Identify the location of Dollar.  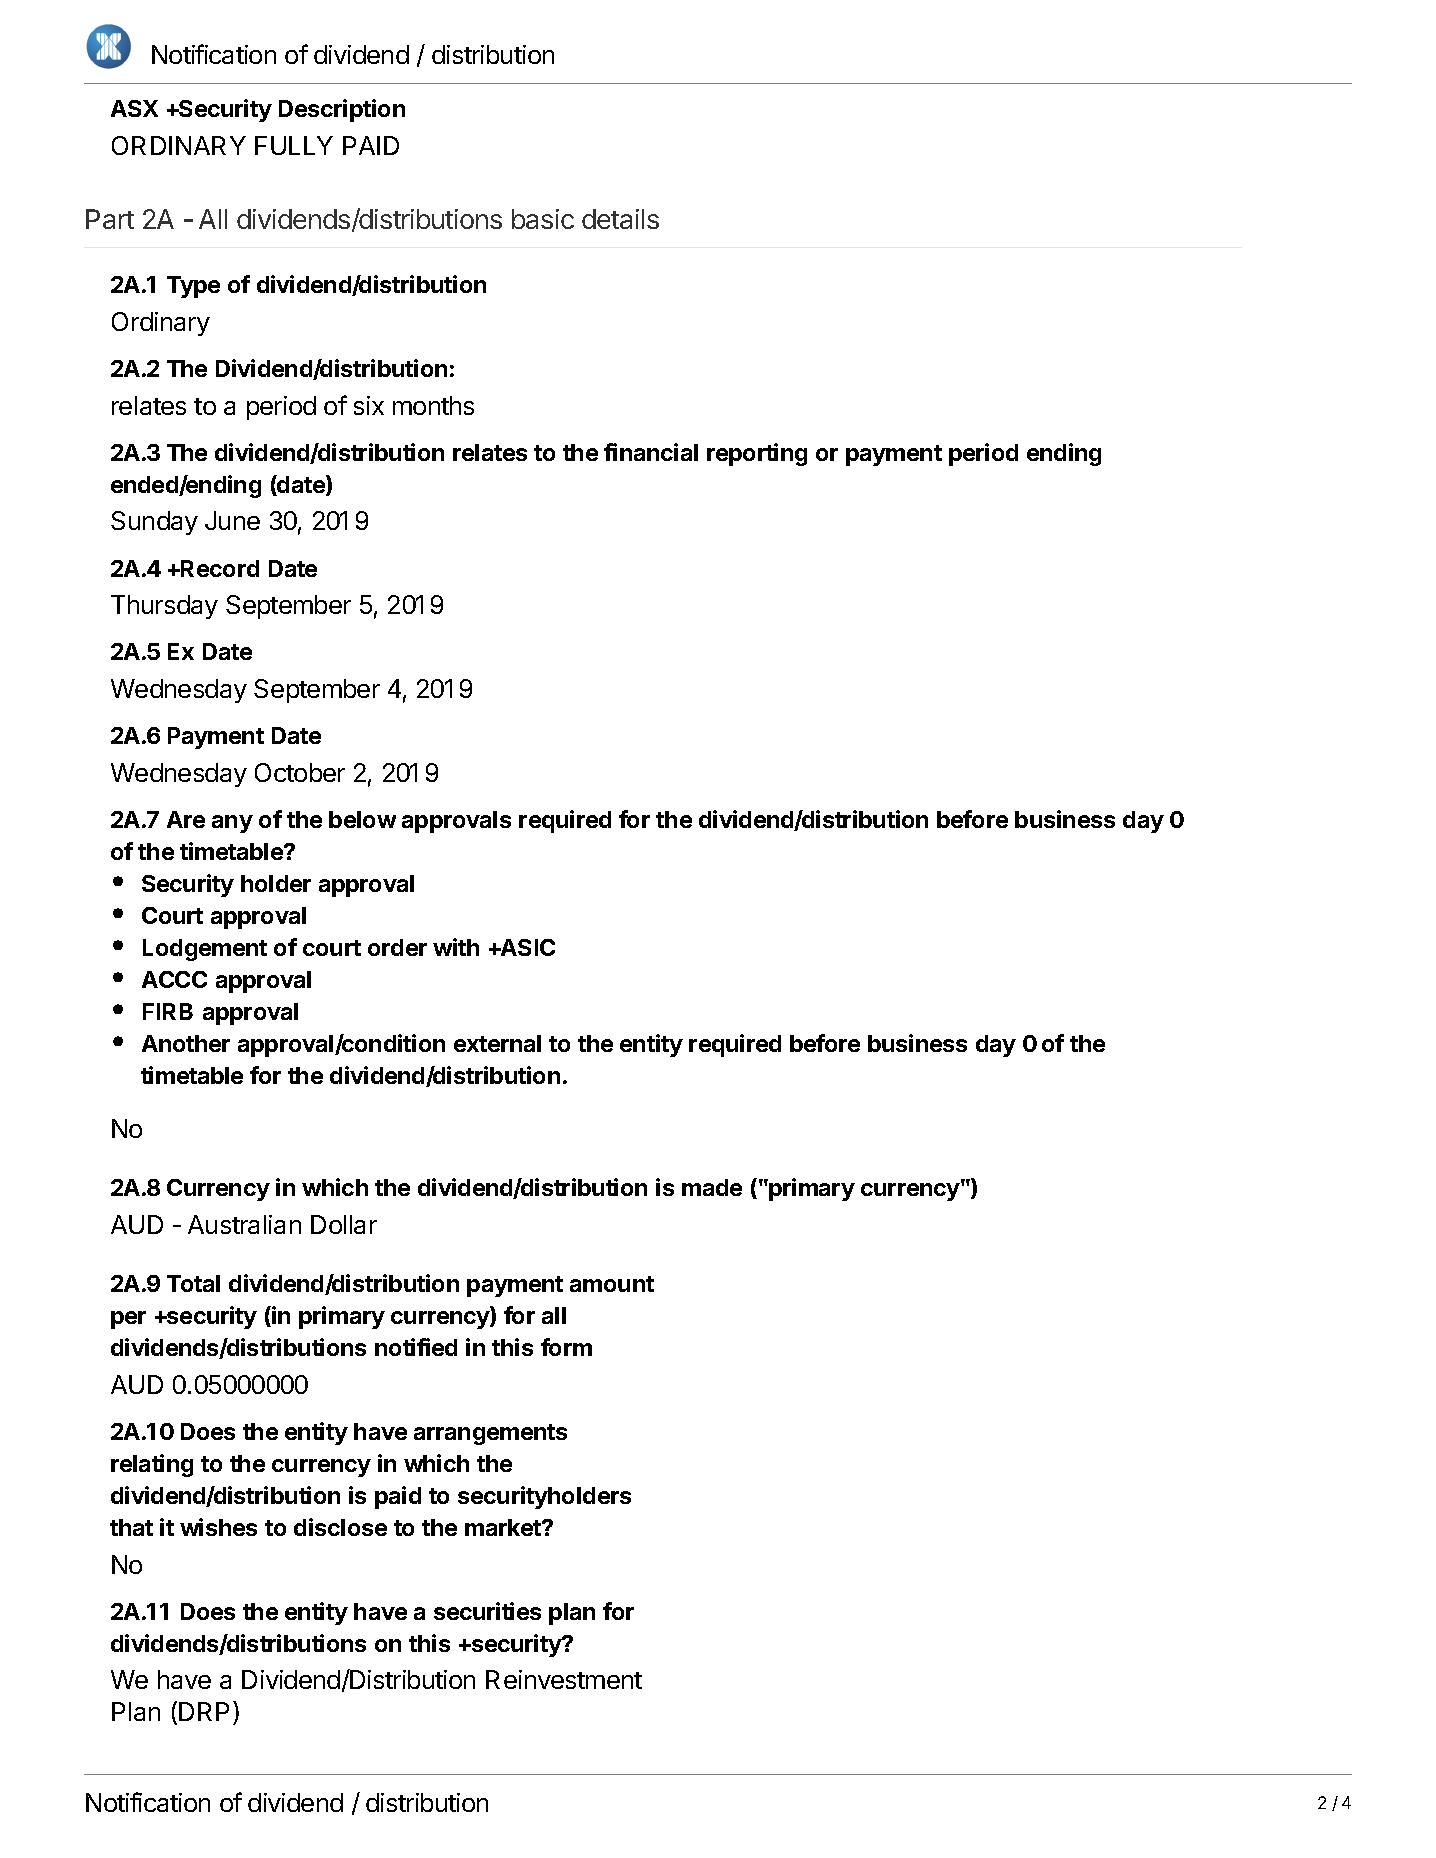
(344, 1224).
